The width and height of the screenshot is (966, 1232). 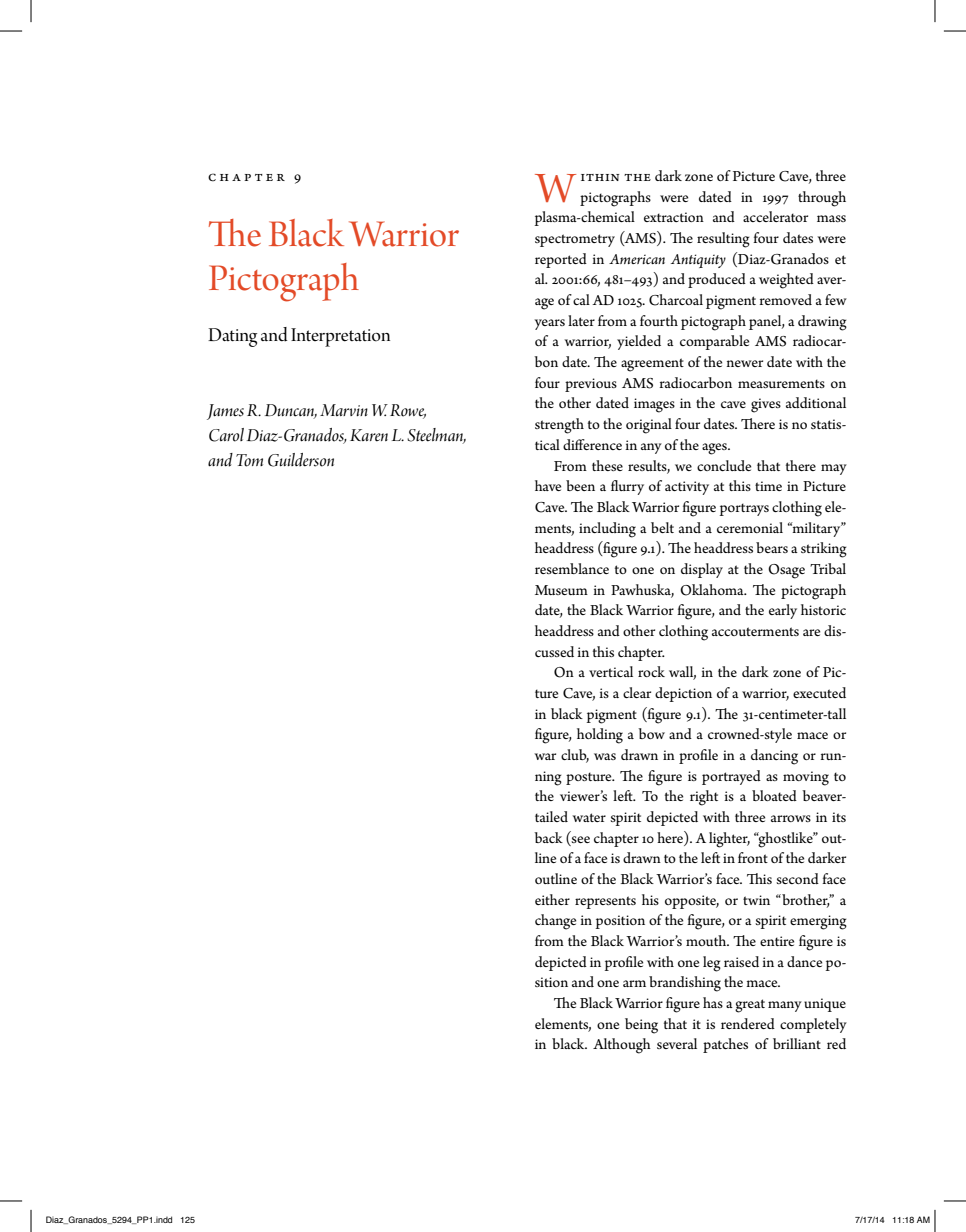 I want to click on Tom, so click(x=249, y=460).
